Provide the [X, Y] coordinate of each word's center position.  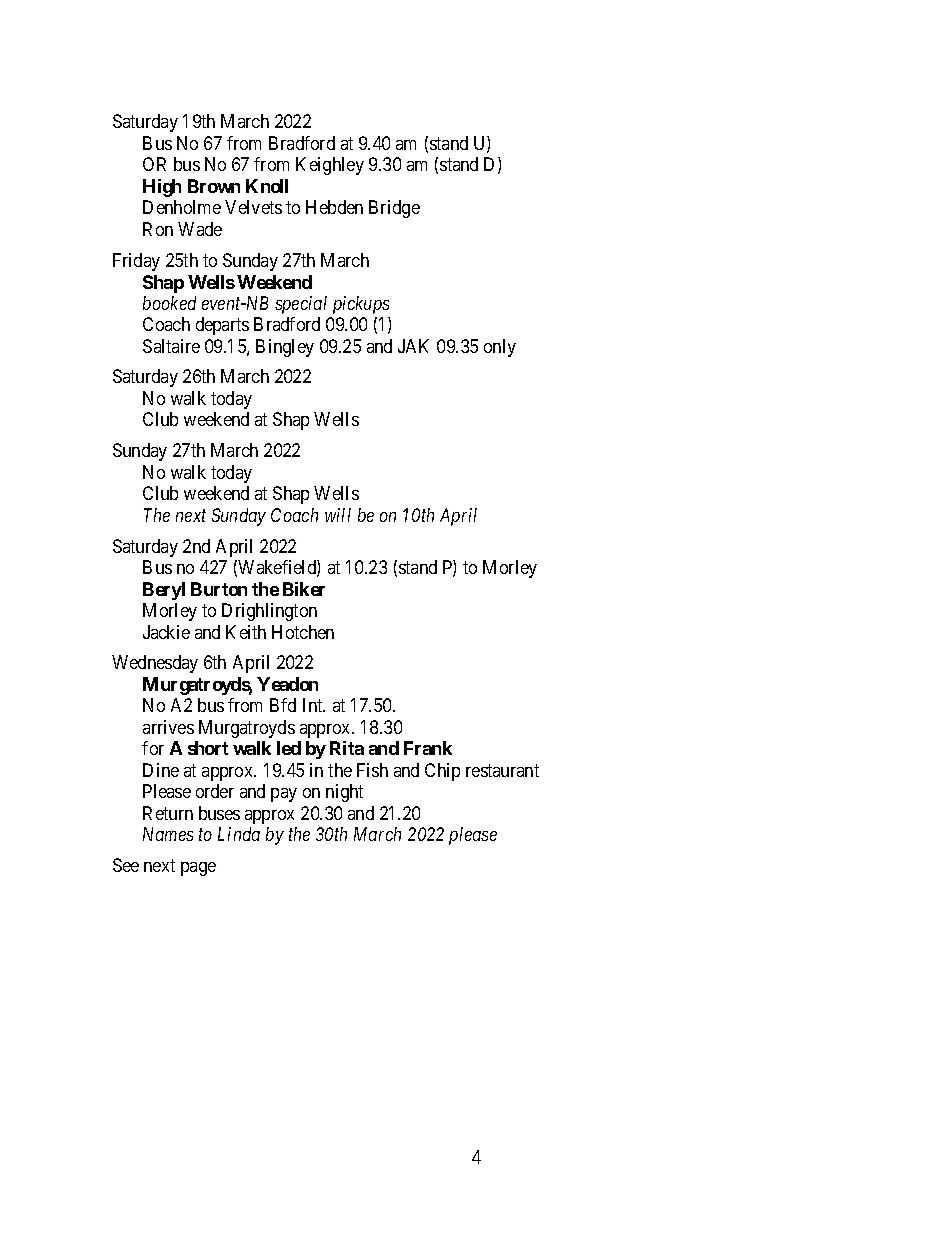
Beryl [164, 591]
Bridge [394, 209]
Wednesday [155, 664]
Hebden [334, 207]
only [500, 348]
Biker [304, 589]
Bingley [285, 348]
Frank [428, 748]
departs [222, 326]
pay [284, 795]
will [338, 515]
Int [314, 705]
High [162, 188]
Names [168, 834]
